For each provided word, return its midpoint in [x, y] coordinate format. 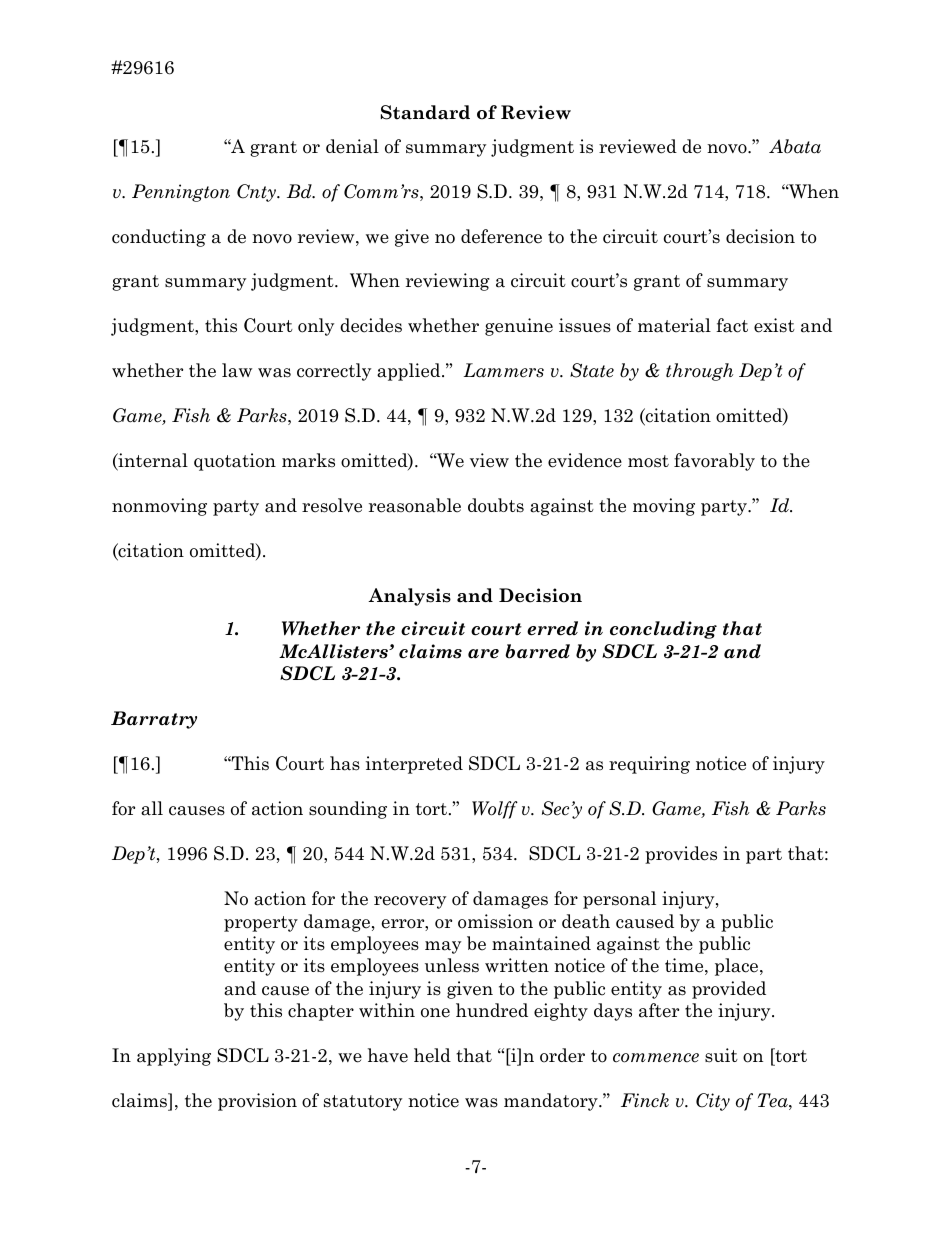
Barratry [154, 720]
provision [257, 1102]
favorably [714, 462]
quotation [235, 462]
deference [501, 236]
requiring [649, 765]
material [674, 325]
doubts [496, 505]
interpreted [414, 765]
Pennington [181, 193]
